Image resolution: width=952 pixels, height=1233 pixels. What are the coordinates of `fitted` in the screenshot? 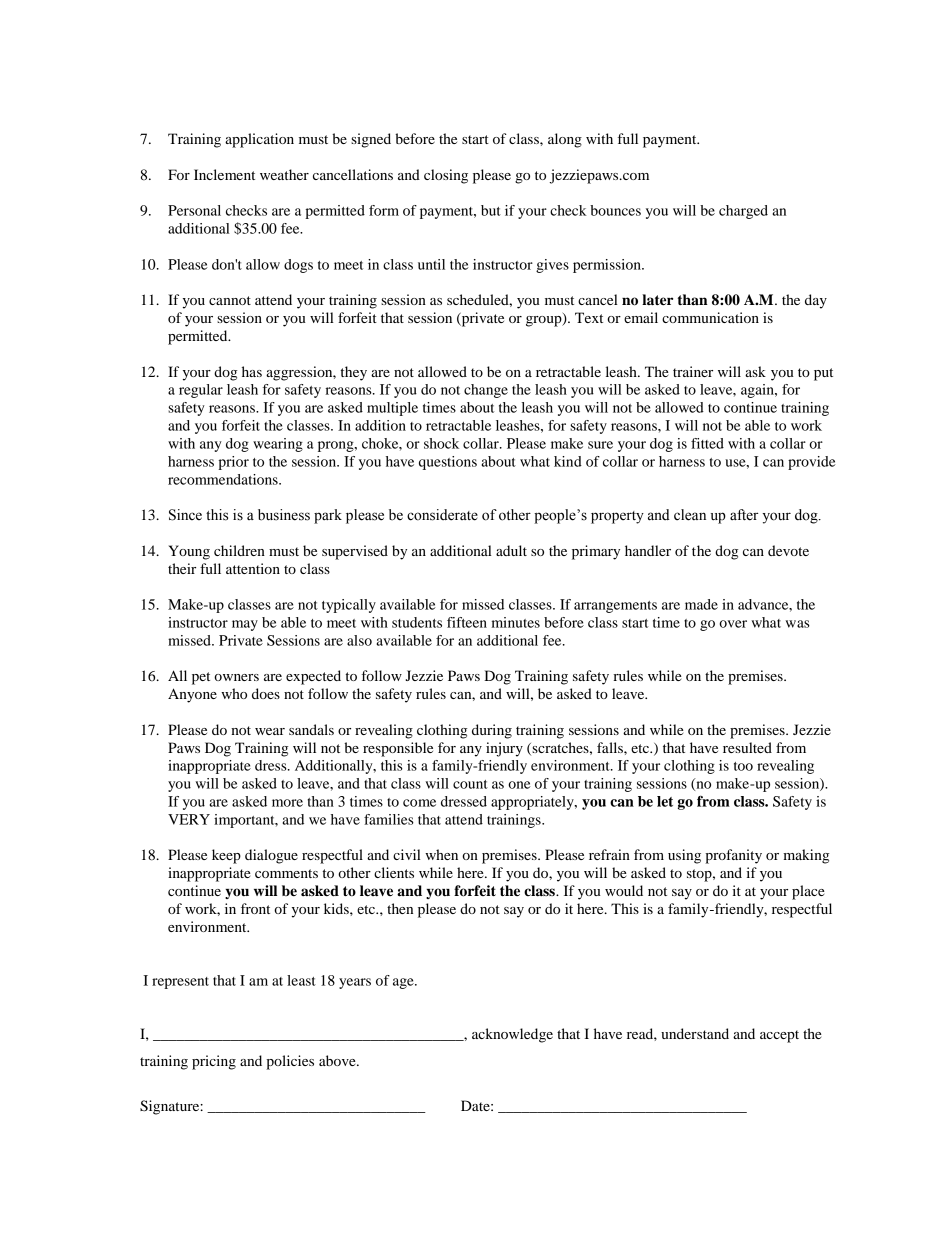 It's located at (707, 443).
